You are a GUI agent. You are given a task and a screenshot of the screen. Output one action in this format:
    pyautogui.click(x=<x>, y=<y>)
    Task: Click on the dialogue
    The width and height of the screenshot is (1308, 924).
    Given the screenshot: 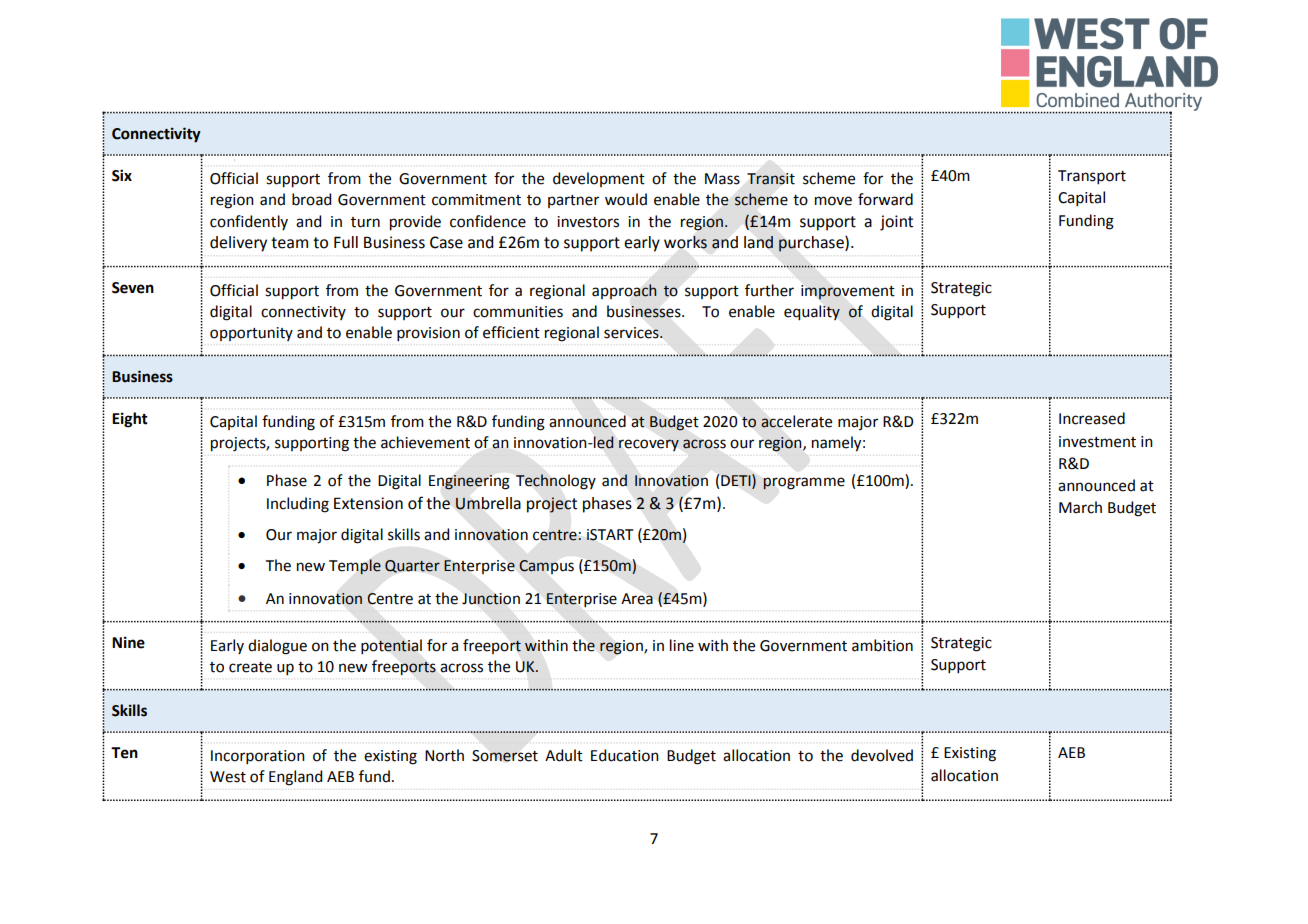 What is the action you would take?
    pyautogui.click(x=277, y=647)
